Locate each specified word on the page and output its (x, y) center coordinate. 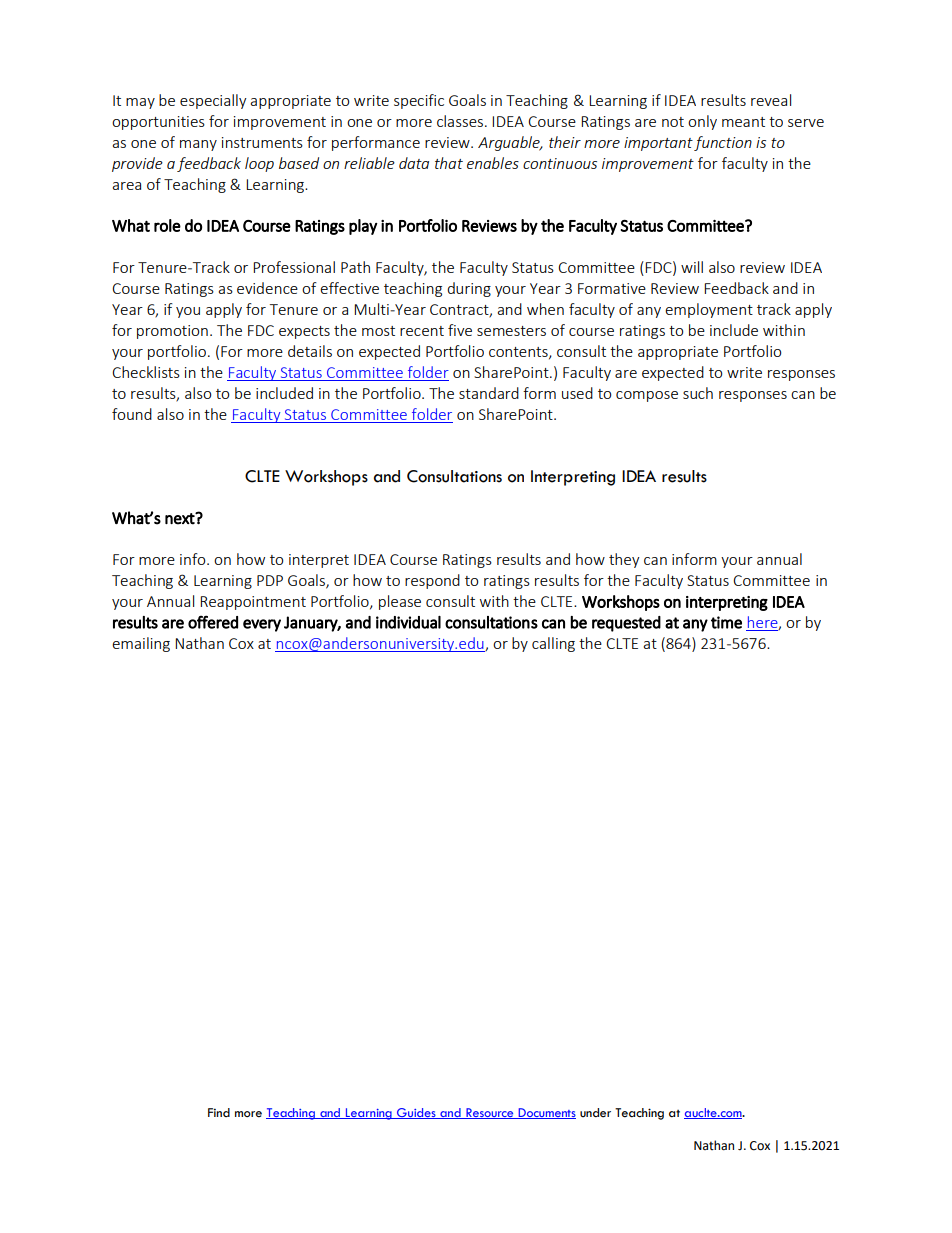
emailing (141, 644)
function (723, 143)
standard (489, 393)
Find (219, 1112)
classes (461, 121)
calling (553, 644)
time (726, 622)
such (698, 393)
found (132, 414)
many (198, 145)
